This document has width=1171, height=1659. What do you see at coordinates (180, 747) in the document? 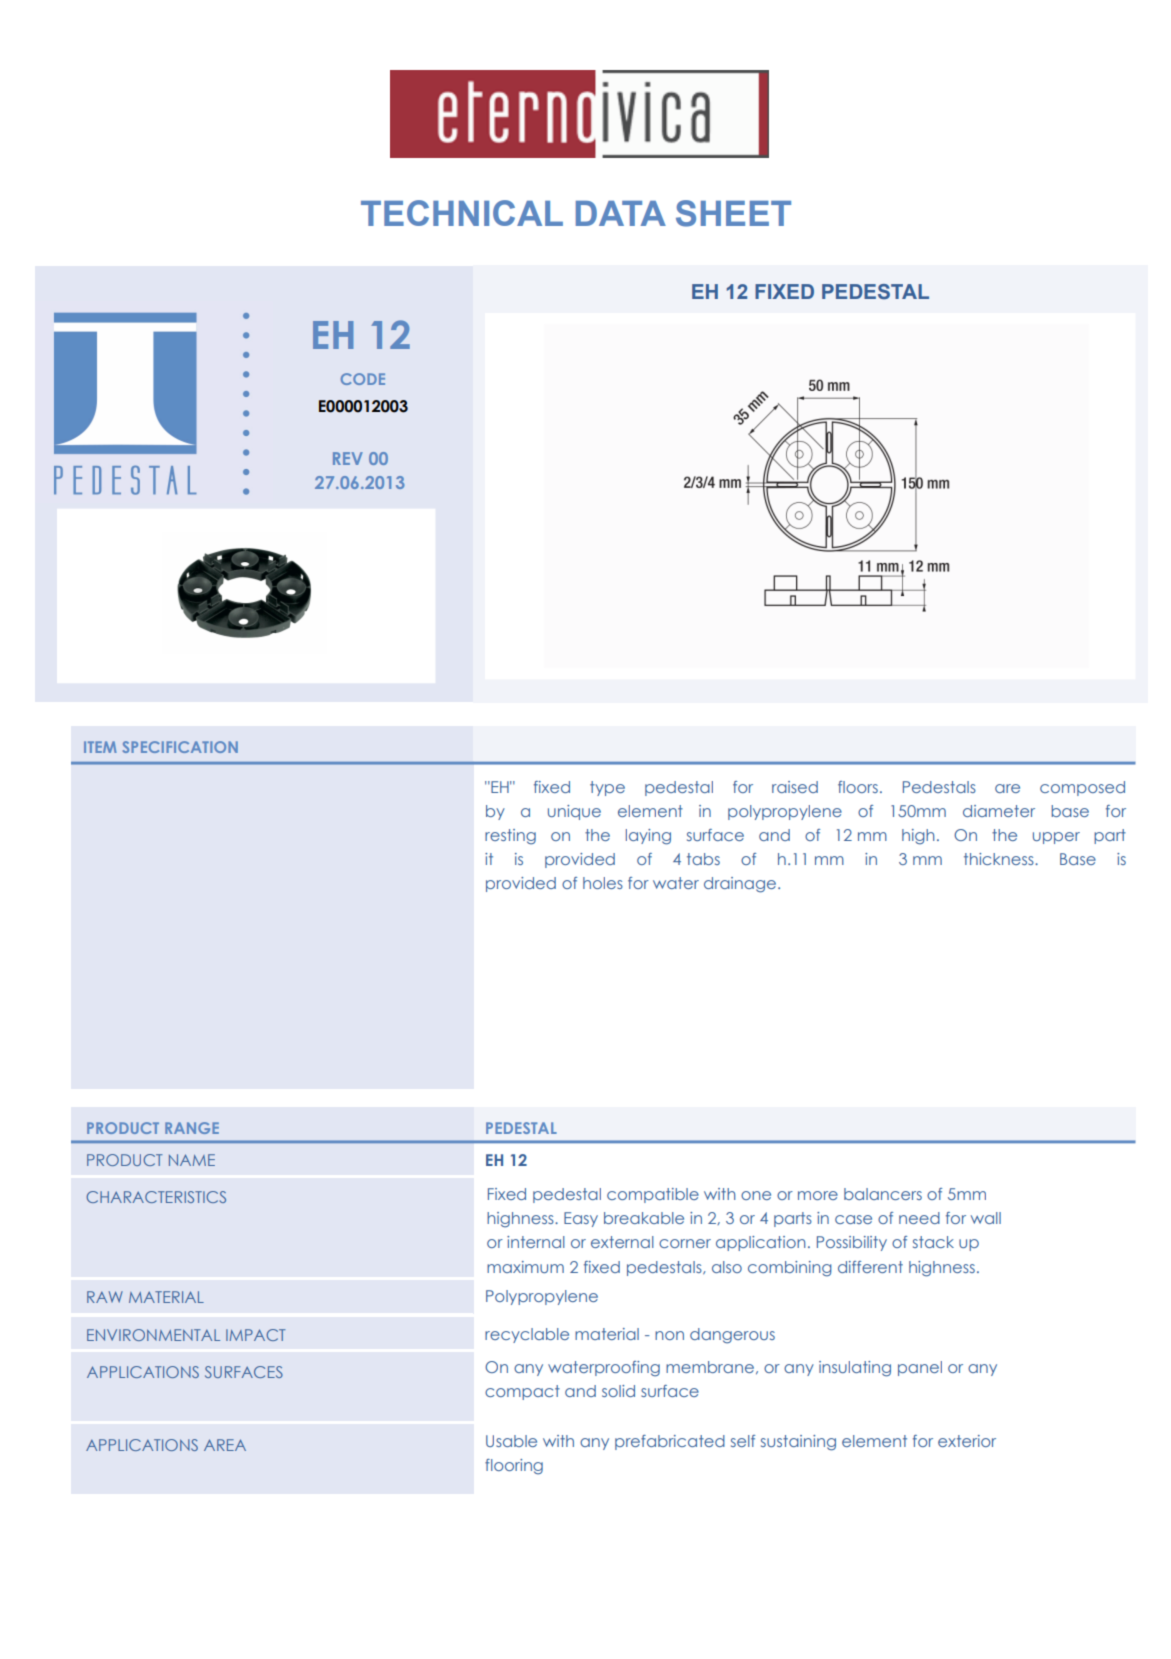
I see `SPECIFICATION` at bounding box center [180, 747].
